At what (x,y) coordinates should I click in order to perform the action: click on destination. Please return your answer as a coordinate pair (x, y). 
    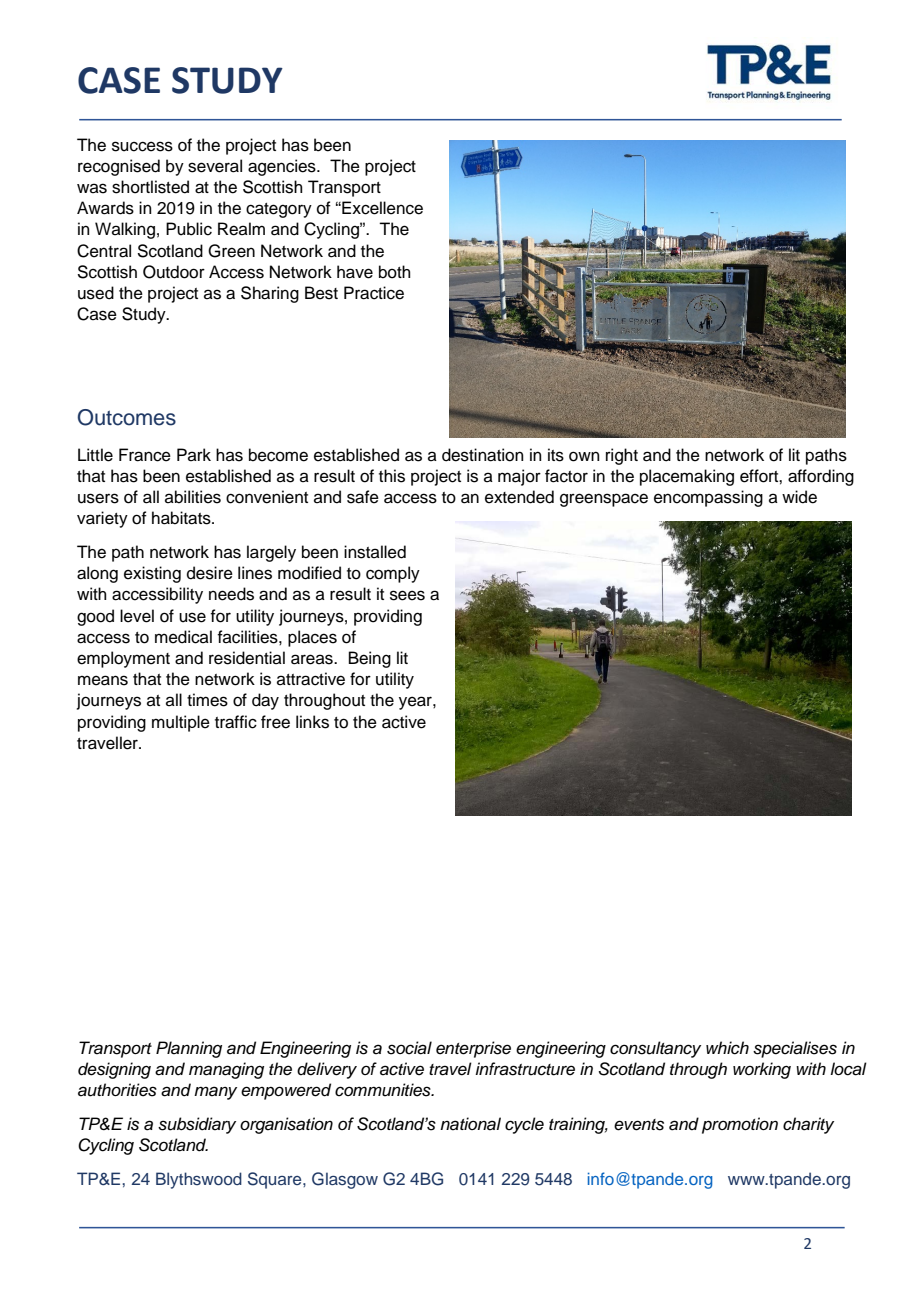
    Looking at the image, I should click on (483, 455).
